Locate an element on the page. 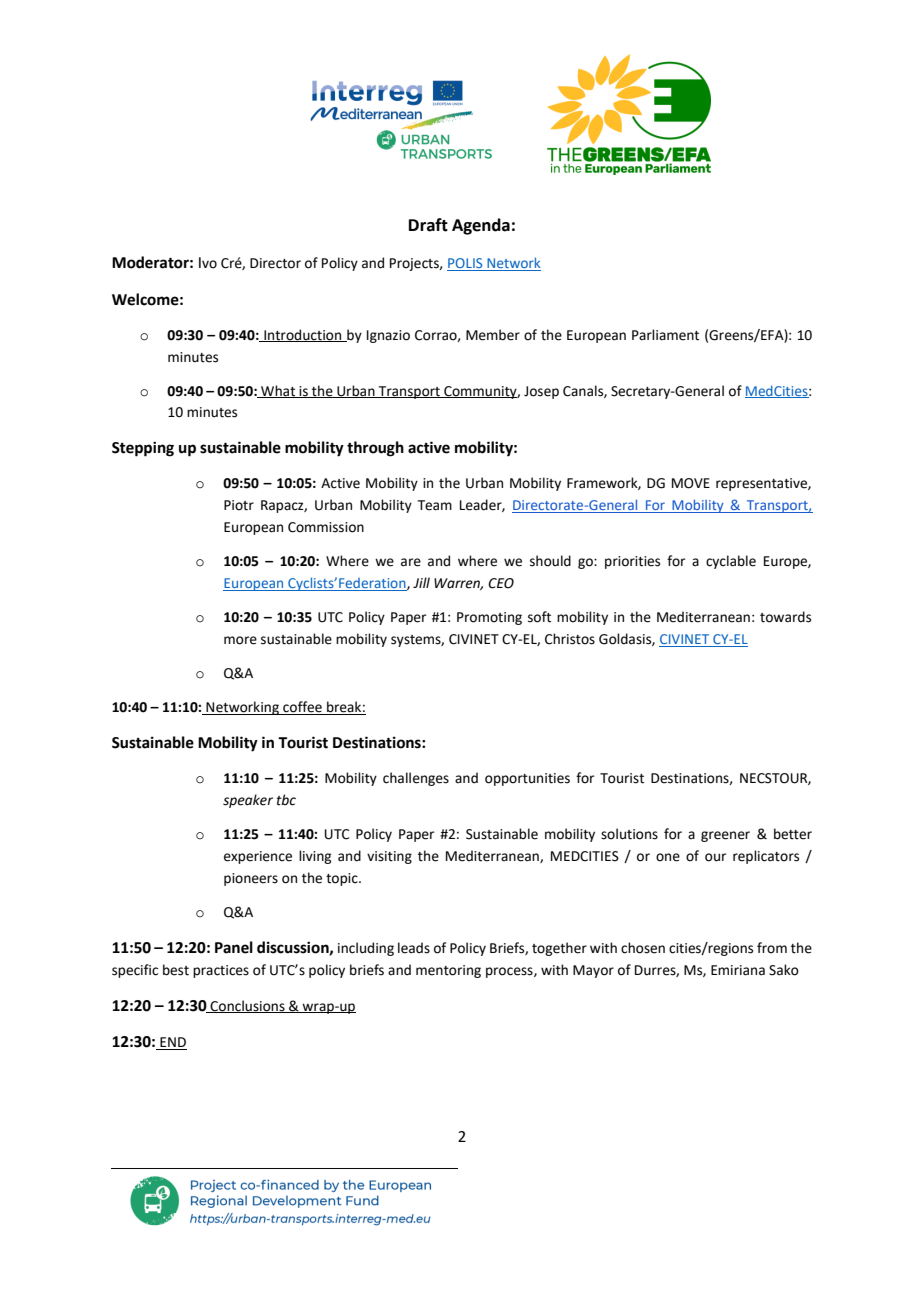 This page has height=1308, width=924. Sako is located at coordinates (784, 970).
